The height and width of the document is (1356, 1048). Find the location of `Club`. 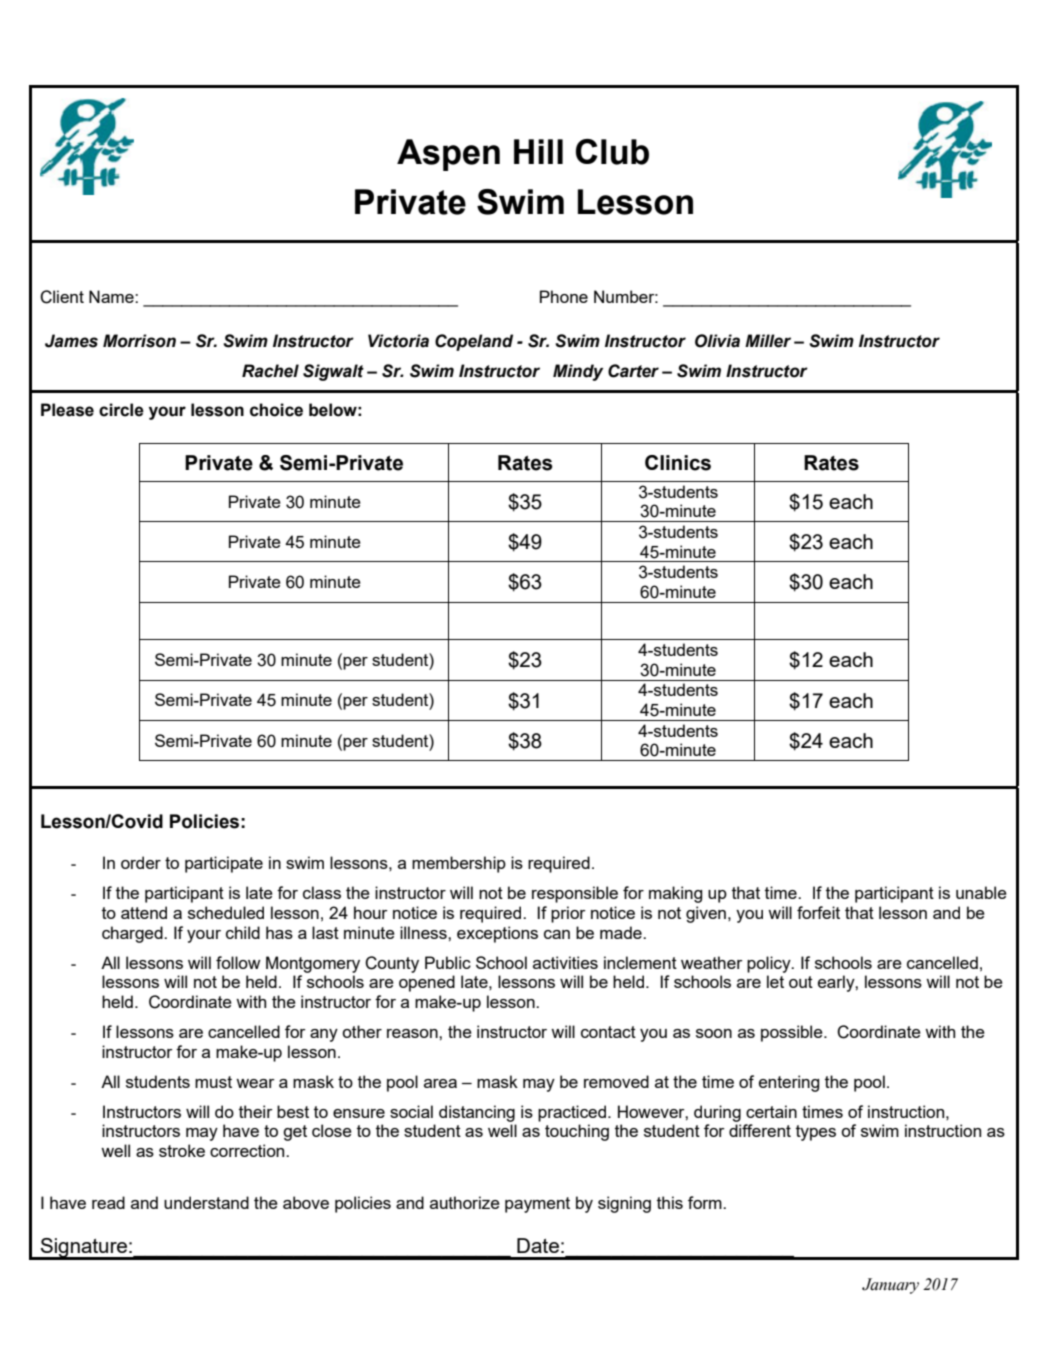

Club is located at coordinates (612, 152).
